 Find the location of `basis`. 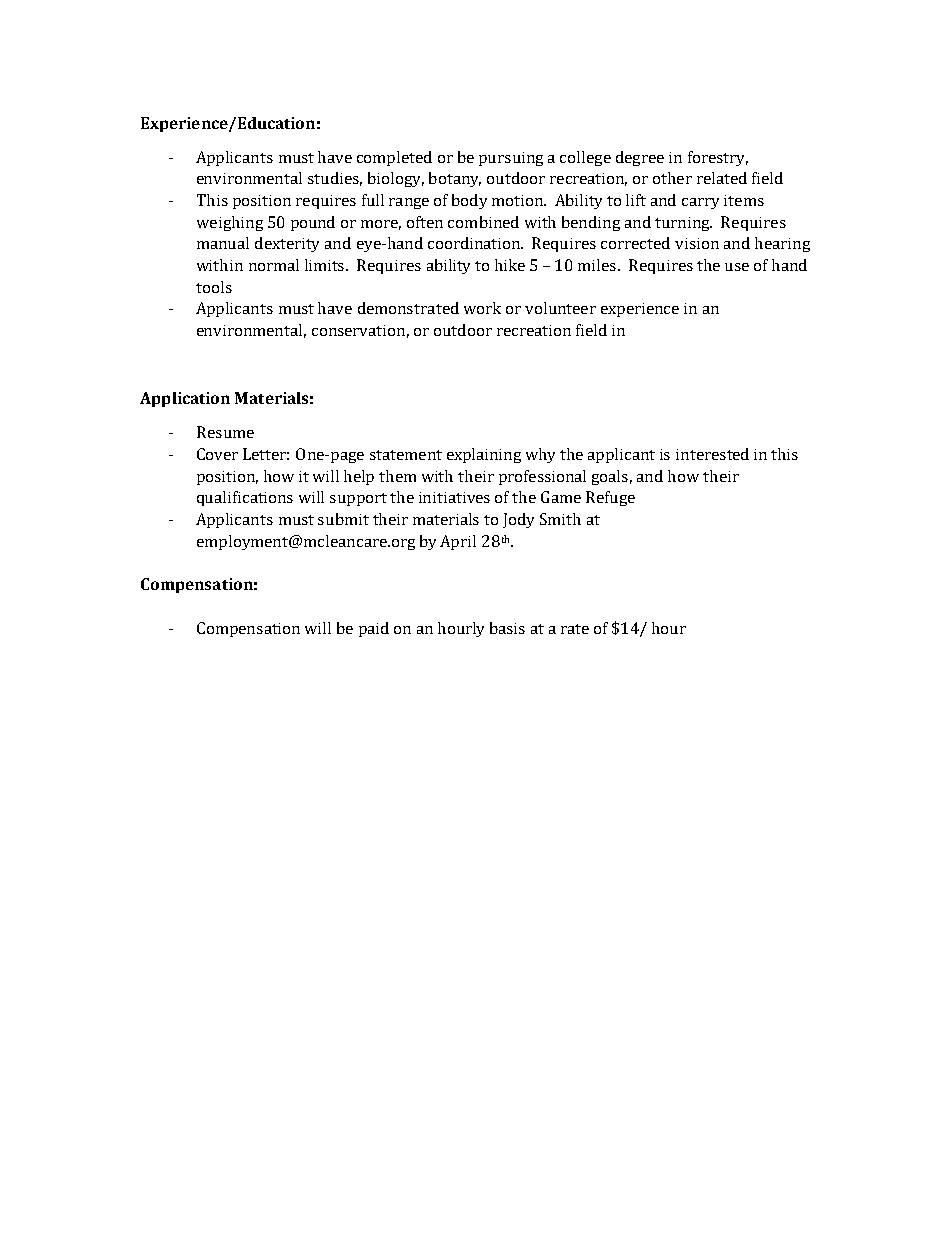

basis is located at coordinates (507, 628).
